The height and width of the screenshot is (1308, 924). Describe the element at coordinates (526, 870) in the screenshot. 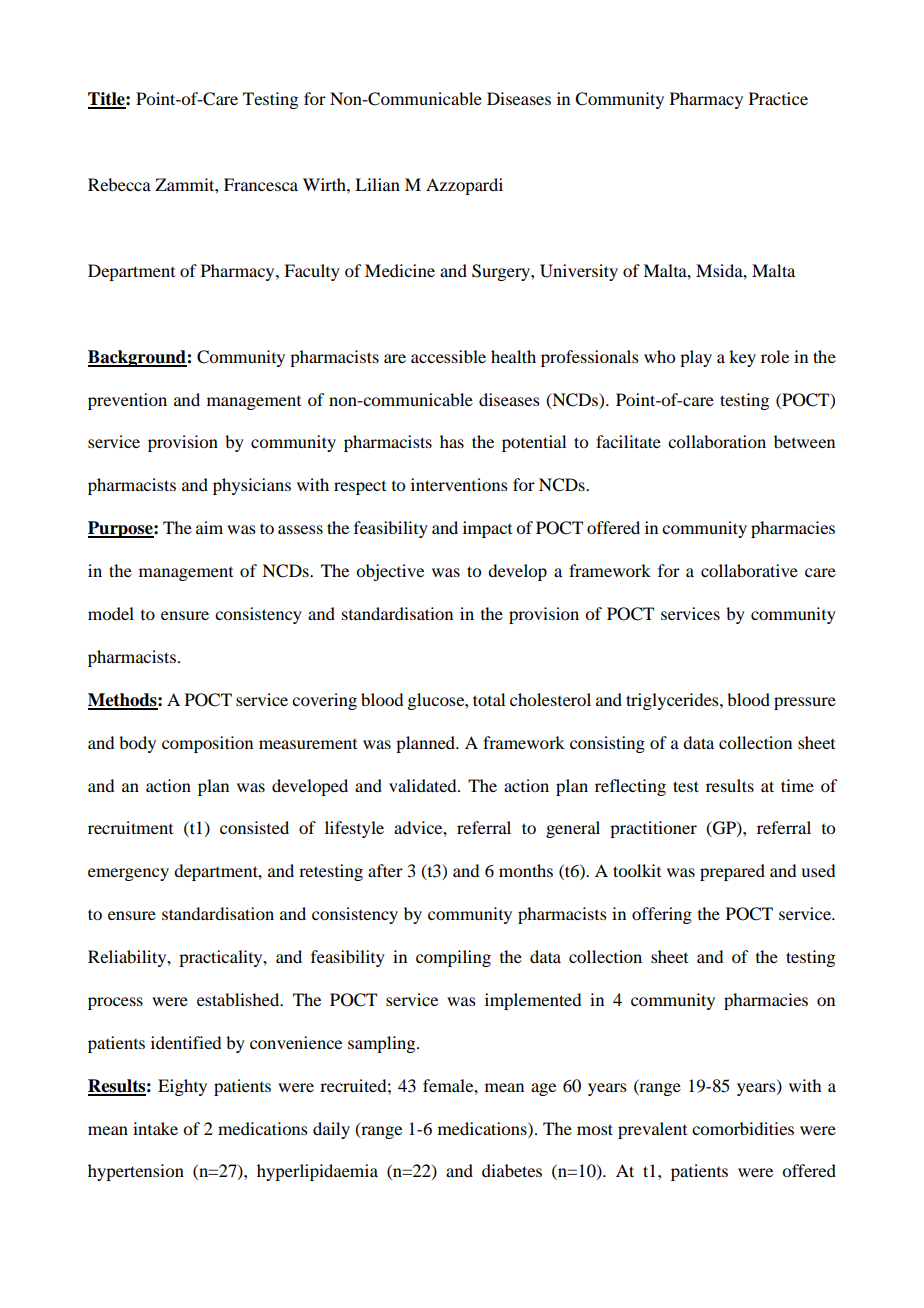

I see `months` at that location.
